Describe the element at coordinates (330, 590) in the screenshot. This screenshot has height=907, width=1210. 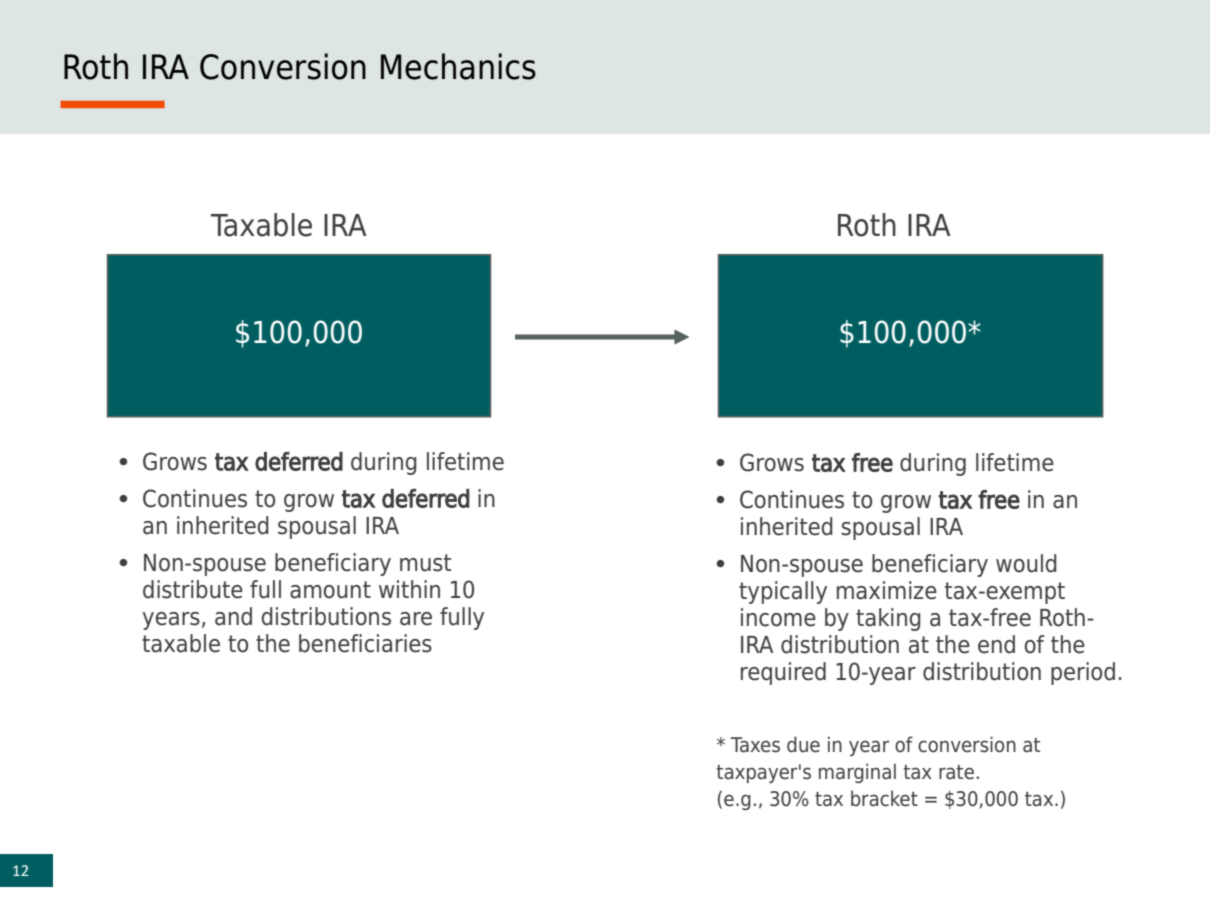
I see `amount` at that location.
